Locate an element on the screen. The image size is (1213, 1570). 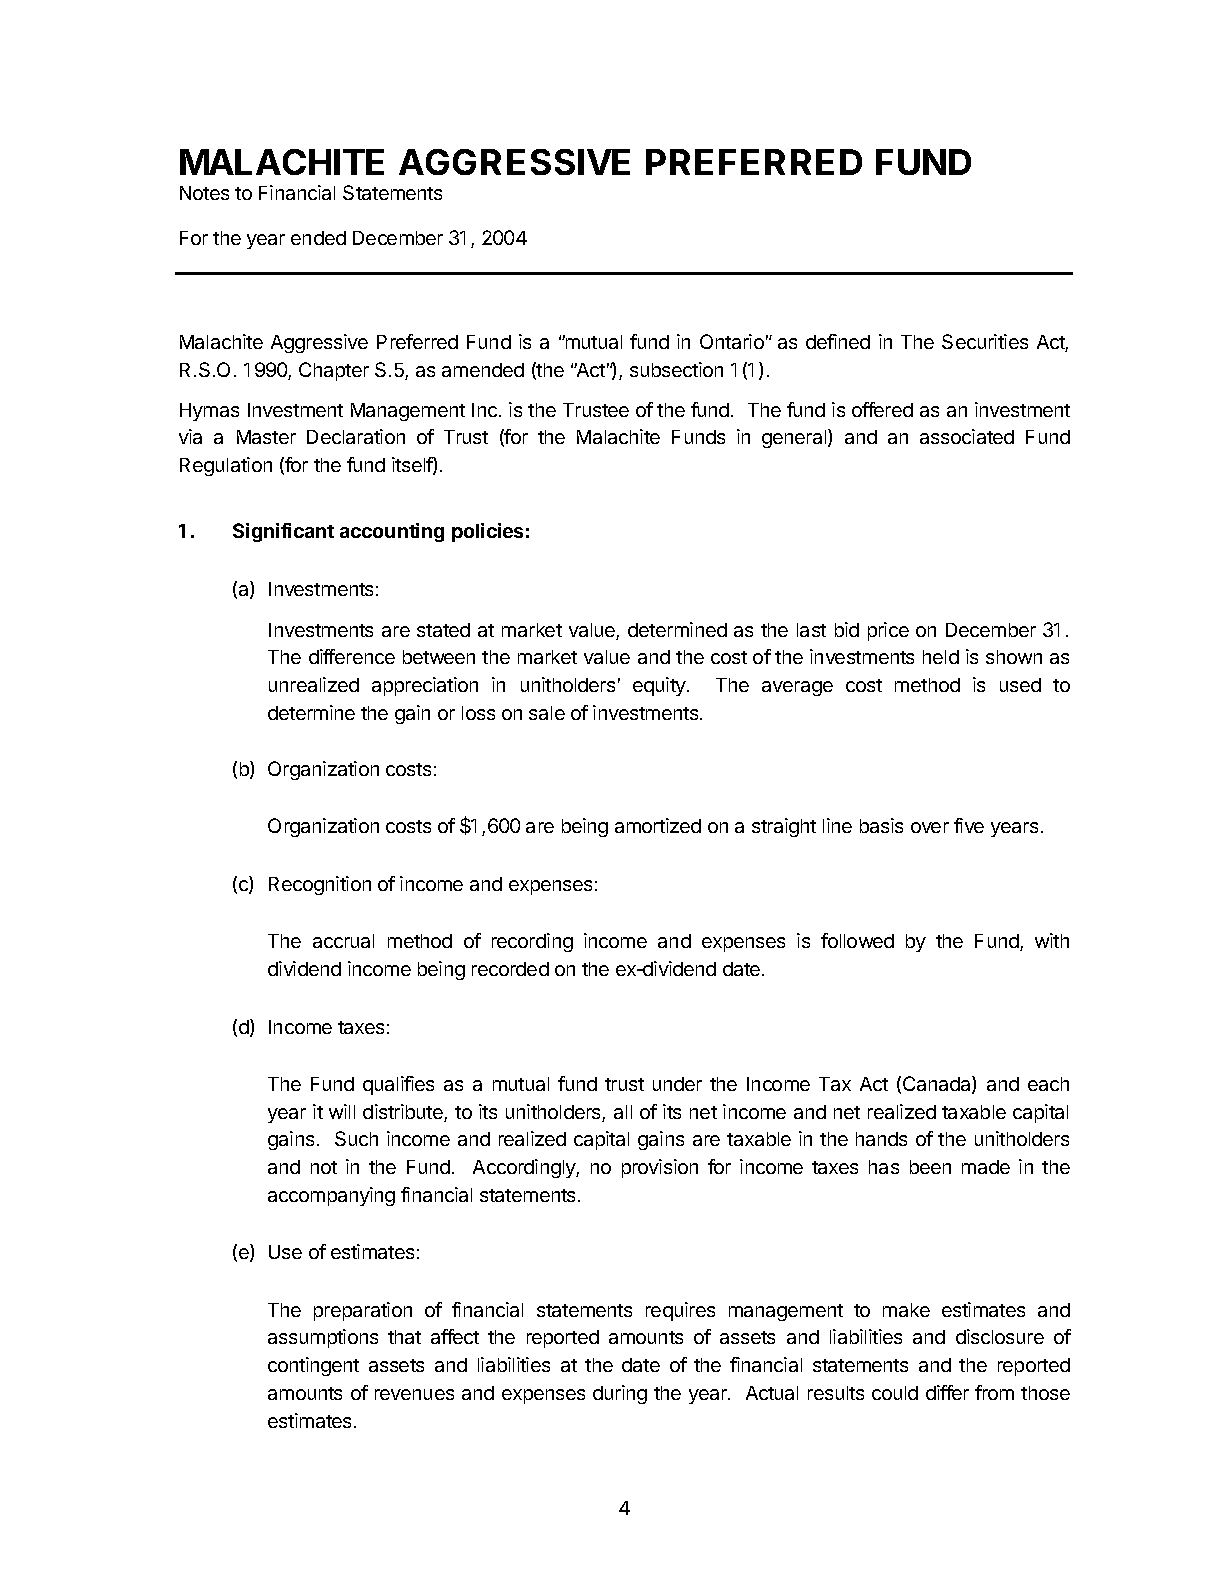
Significant is located at coordinates (283, 532).
